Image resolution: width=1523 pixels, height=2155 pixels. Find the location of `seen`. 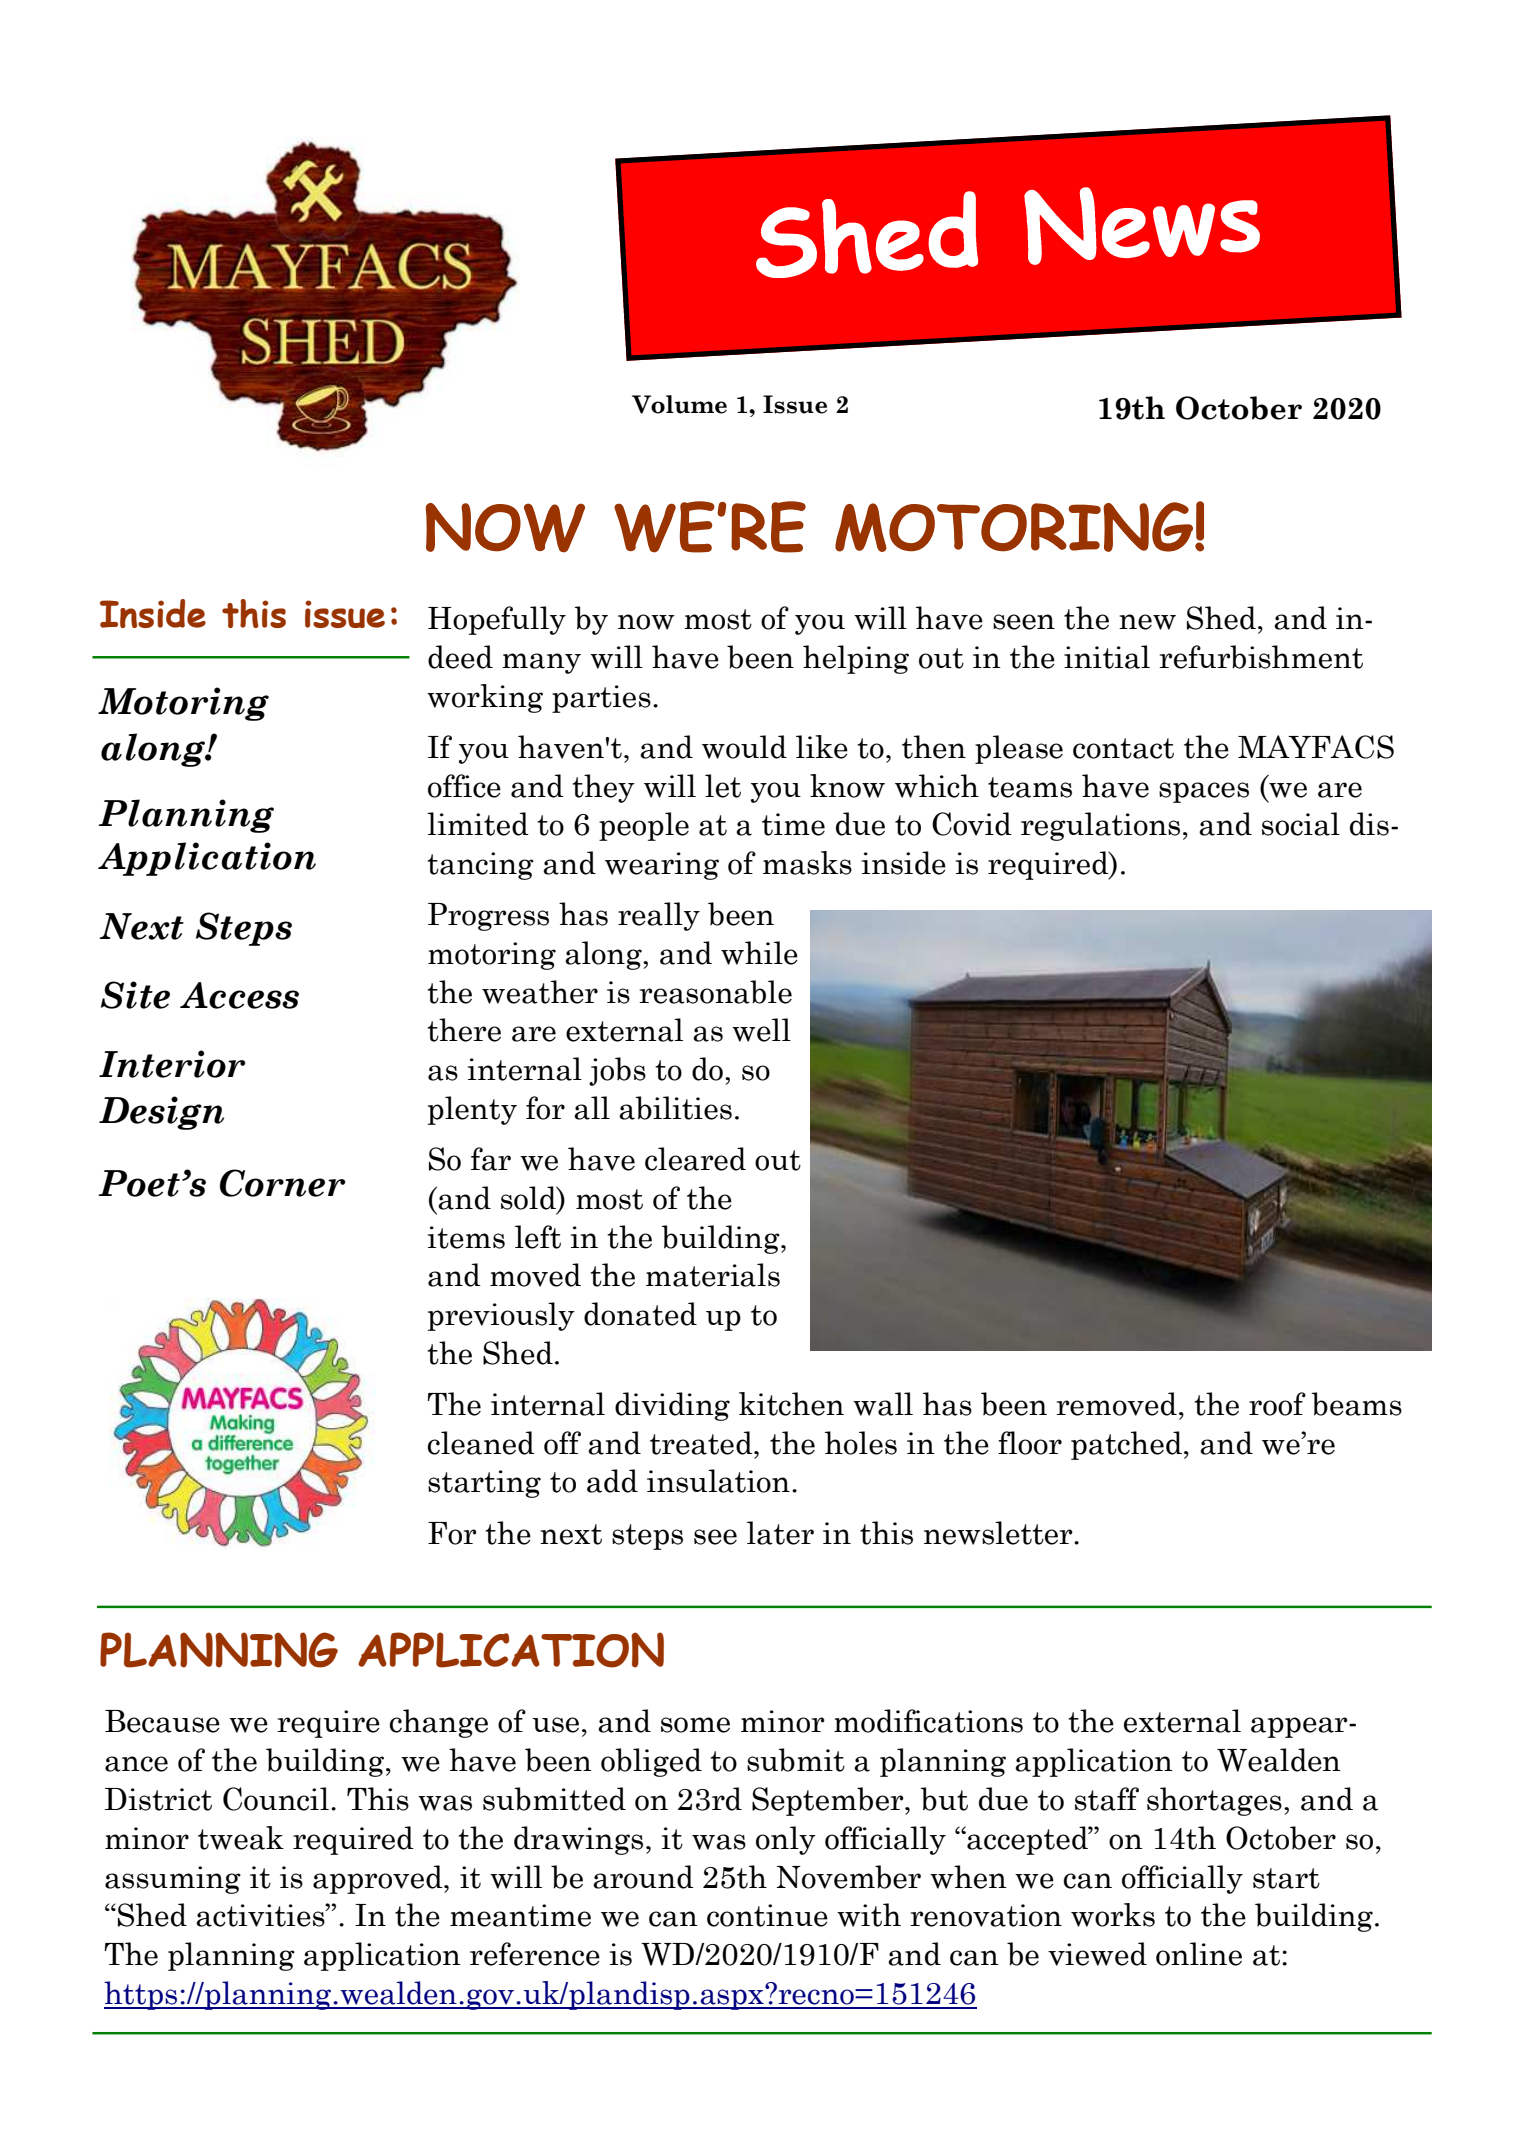

seen is located at coordinates (1024, 622).
